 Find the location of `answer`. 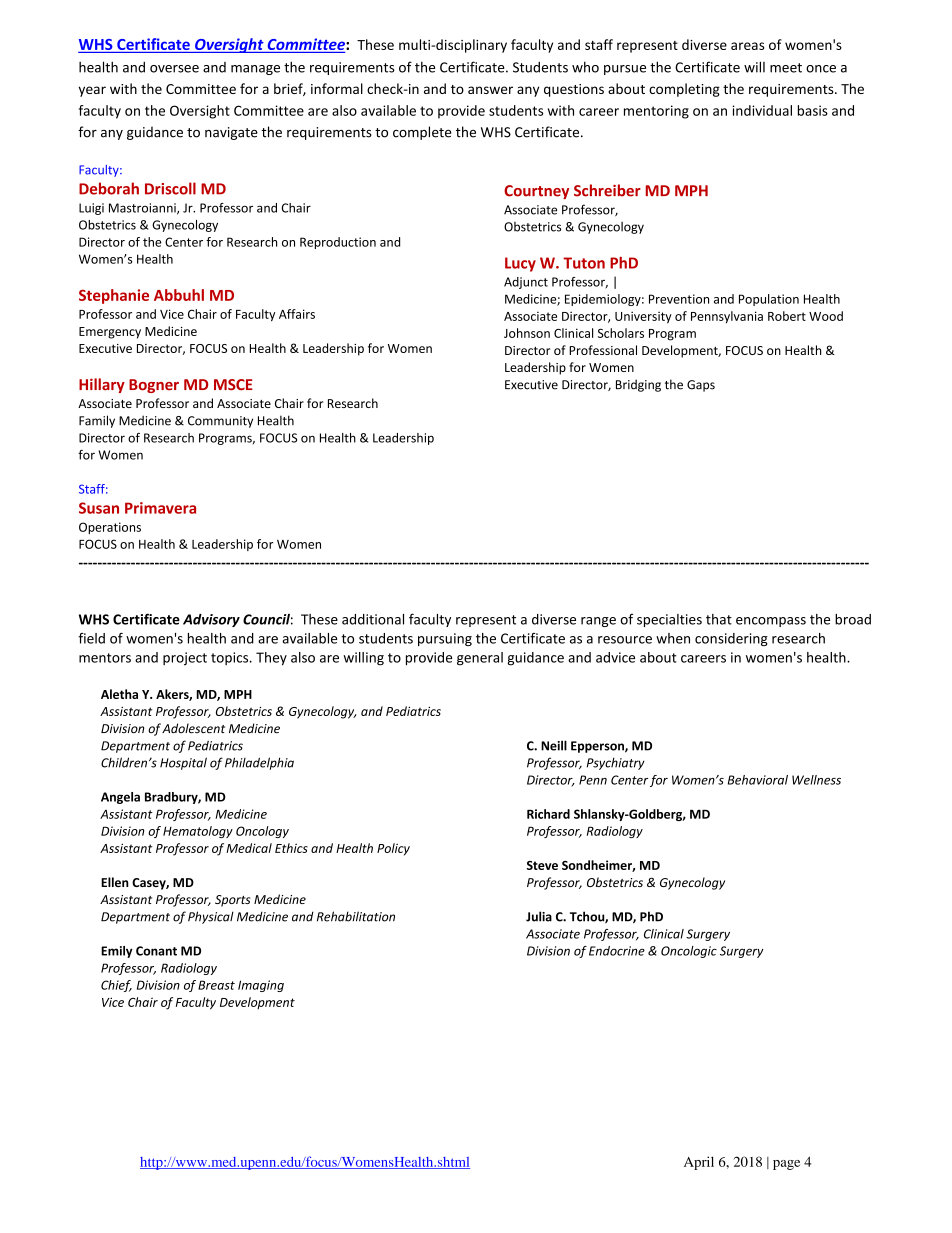

answer is located at coordinates (490, 90).
